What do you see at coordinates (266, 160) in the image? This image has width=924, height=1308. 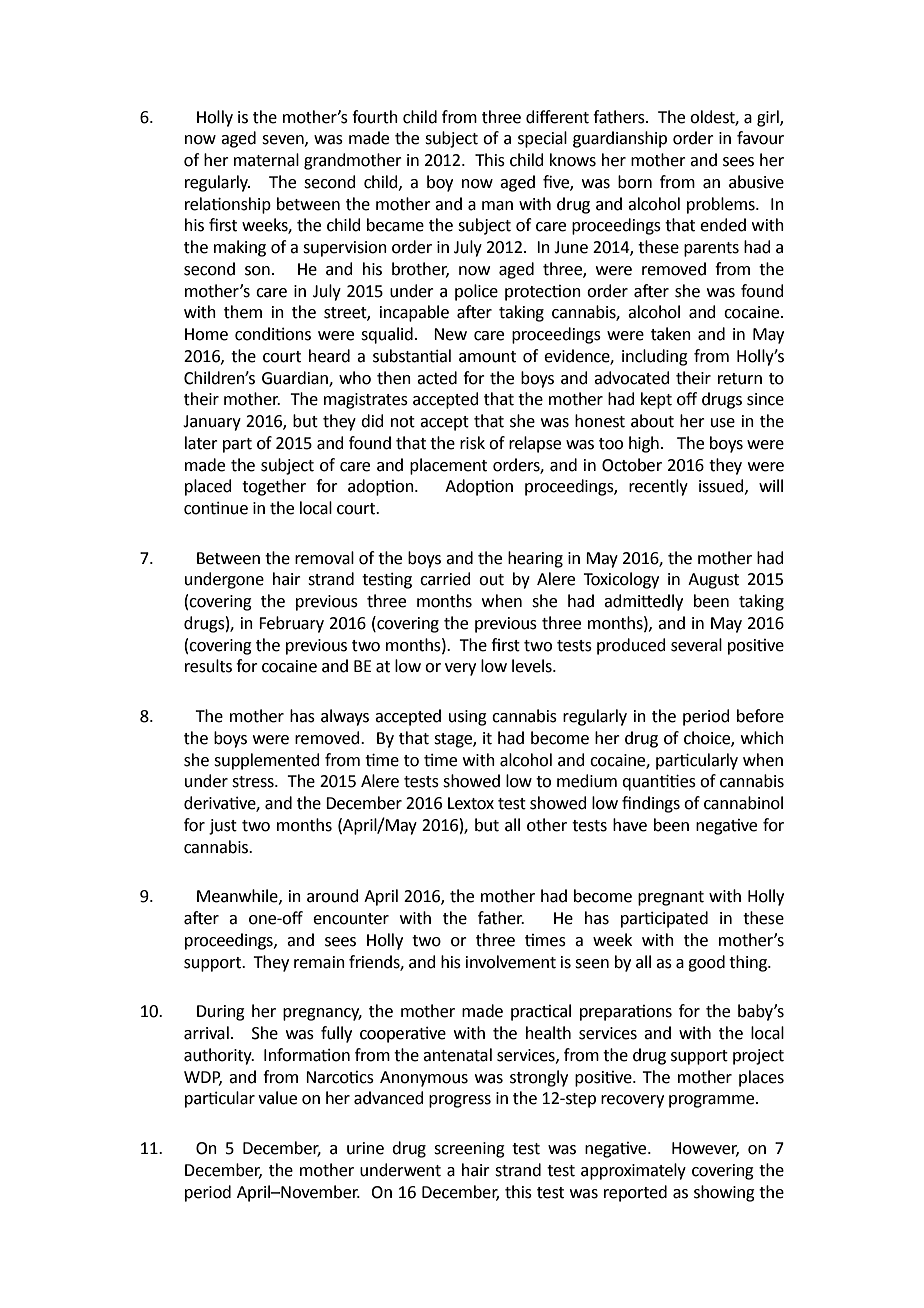 I see `maternal` at bounding box center [266, 160].
